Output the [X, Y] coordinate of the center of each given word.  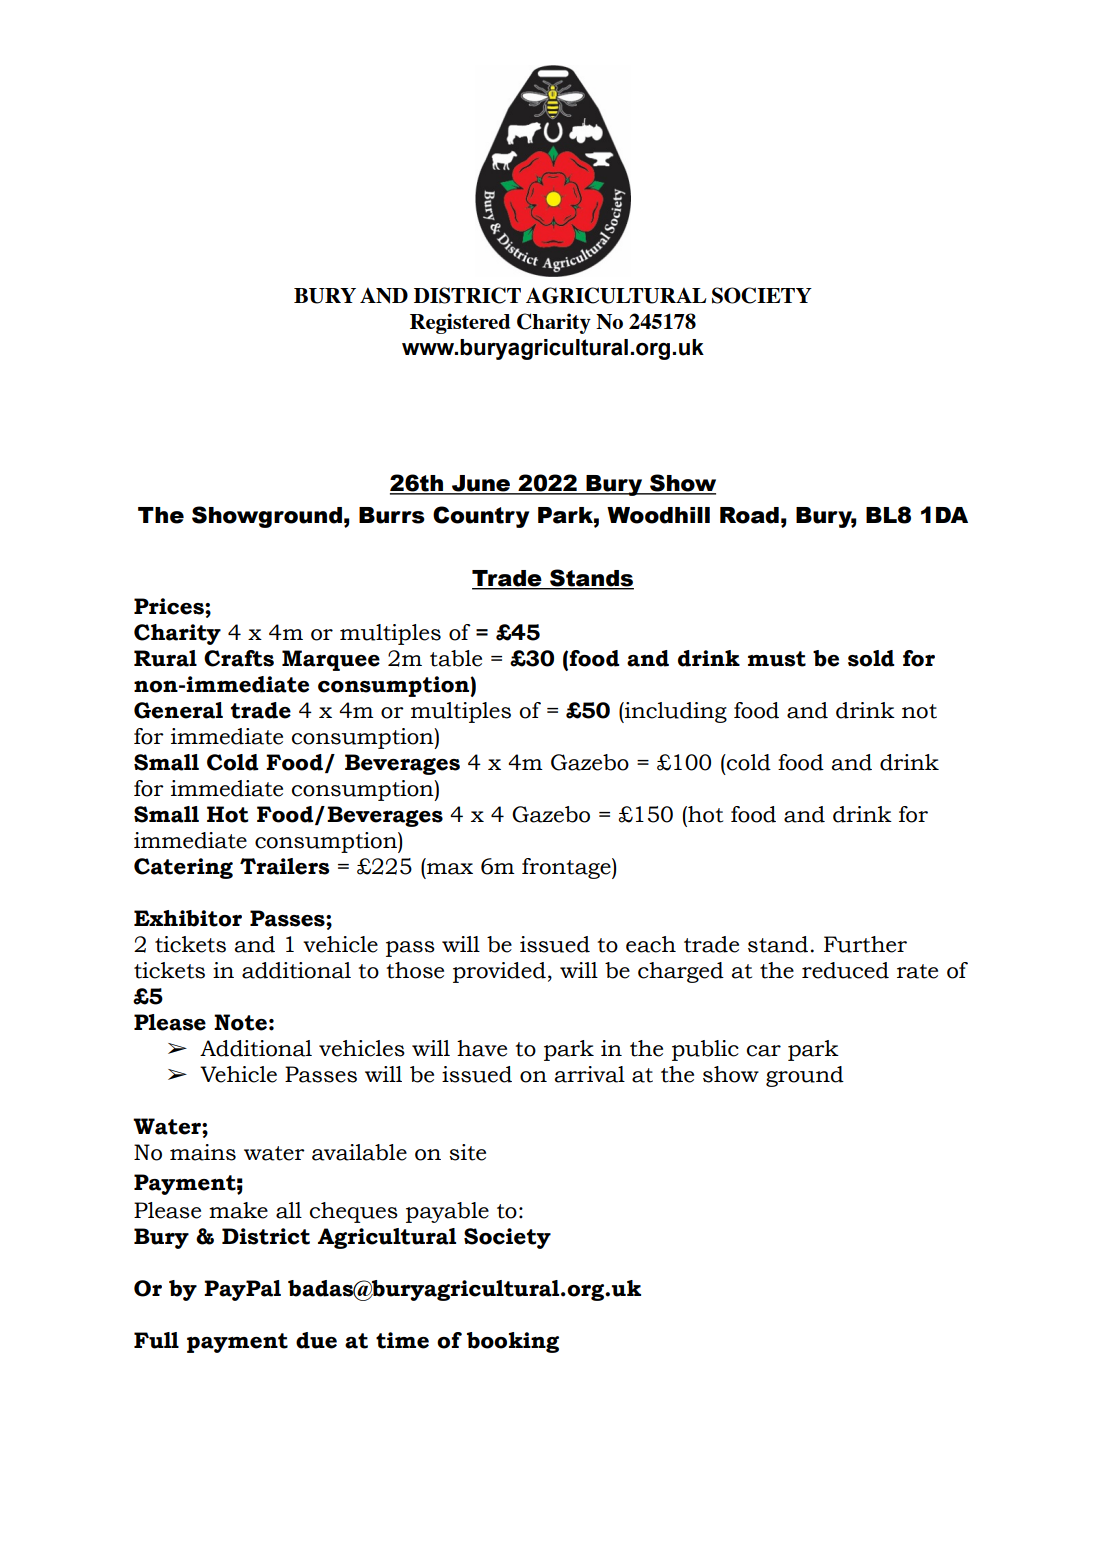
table [456, 658]
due [316, 1340]
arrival [589, 1074]
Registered [460, 323]
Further [865, 944]
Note [240, 1022]
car [764, 1051]
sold [871, 658]
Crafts [239, 658]
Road [749, 515]
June [481, 484]
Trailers [285, 866]
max [450, 869]
